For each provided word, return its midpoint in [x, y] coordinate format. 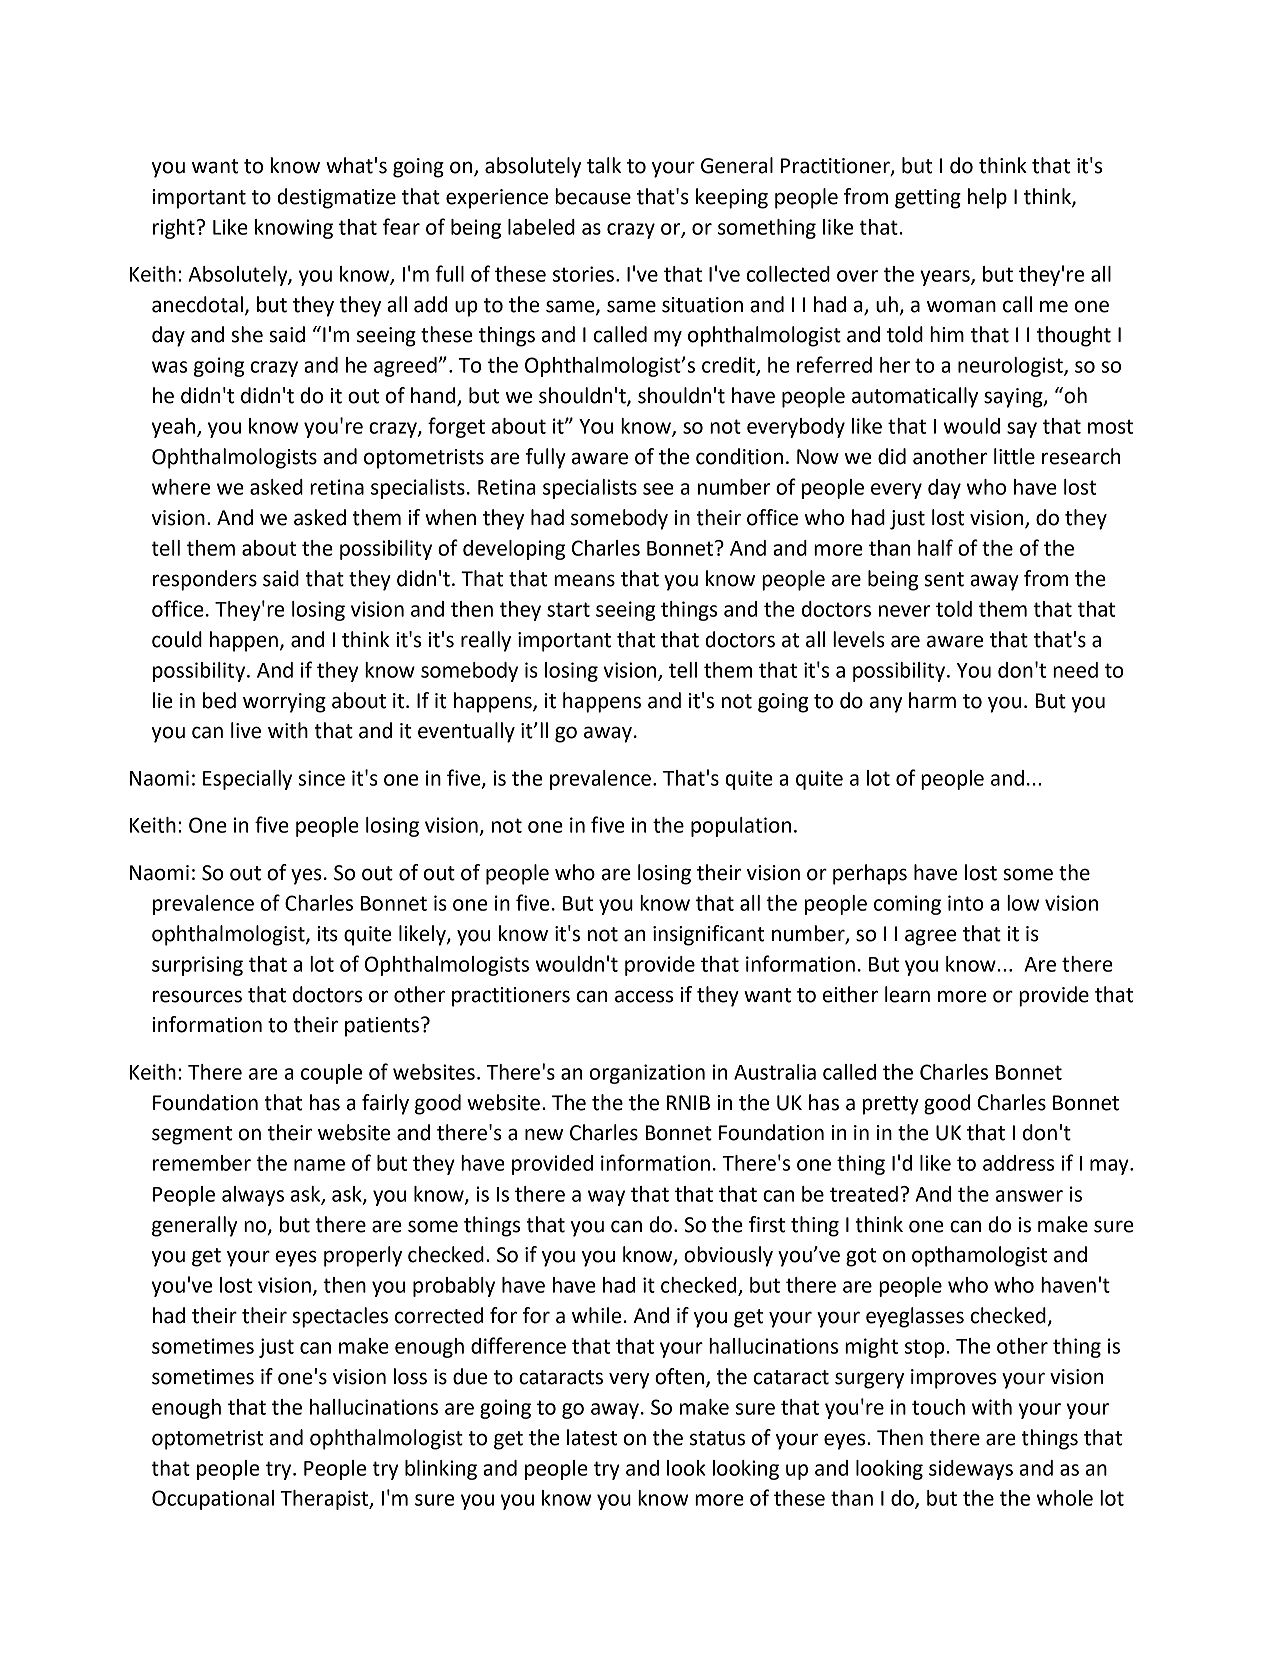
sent [944, 579]
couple [331, 1074]
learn [907, 994]
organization [647, 1074]
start [568, 609]
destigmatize [336, 198]
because [593, 196]
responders [205, 580]
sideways [971, 1470]
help [987, 198]
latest [592, 1437]
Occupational [213, 1500]
